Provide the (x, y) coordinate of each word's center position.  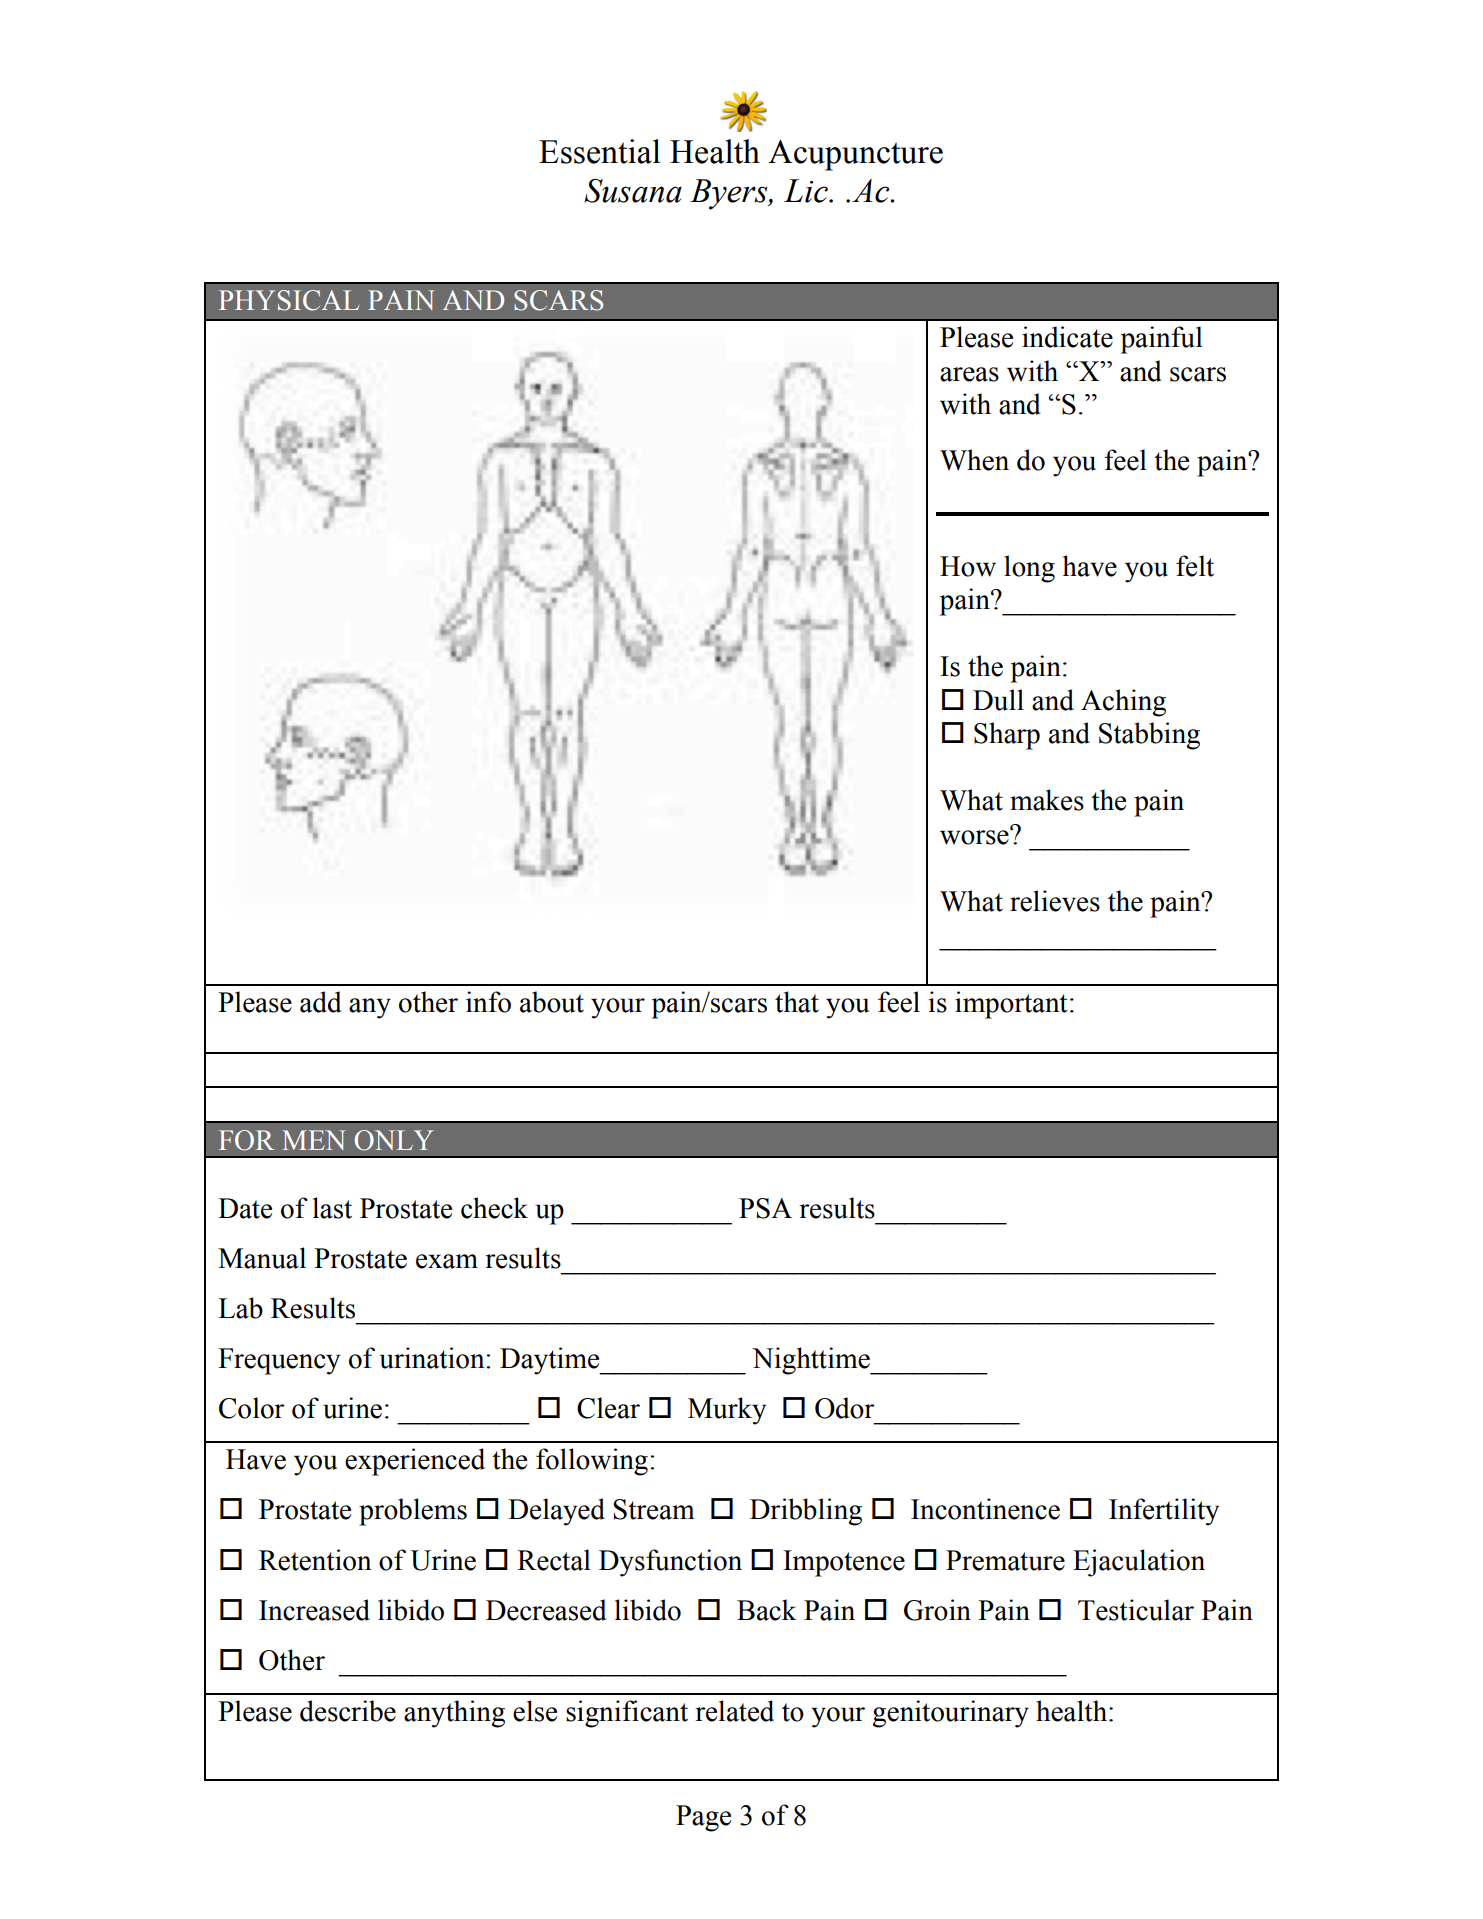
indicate (1067, 337)
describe (348, 1711)
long (1029, 569)
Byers (730, 194)
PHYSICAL (289, 300)
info (488, 1002)
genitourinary (950, 1714)
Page (703, 1818)
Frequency (279, 1361)
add (320, 1002)
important (1011, 1005)
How (968, 566)
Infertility (1164, 1512)
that (797, 1002)
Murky (727, 1411)
